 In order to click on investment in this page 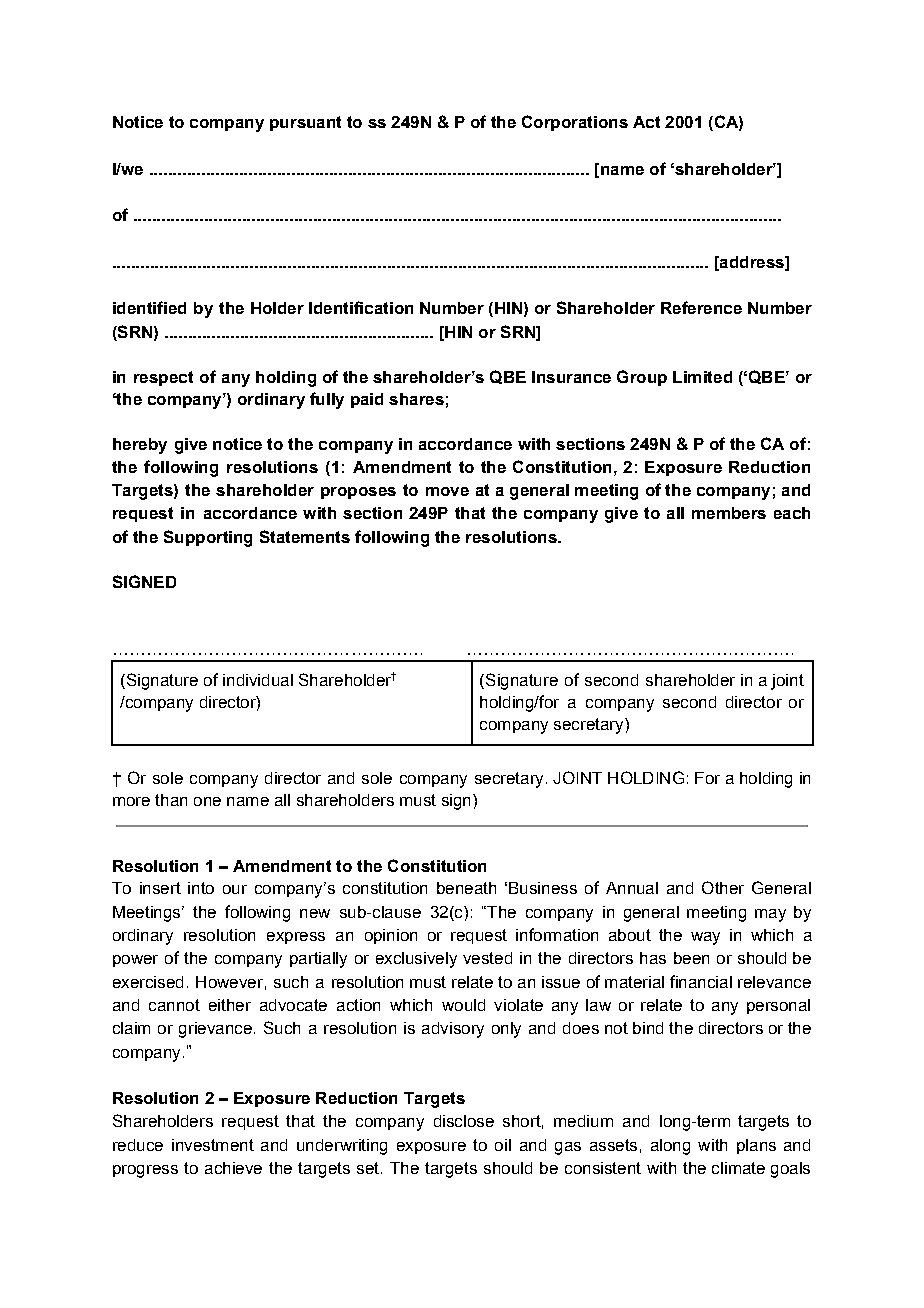, I will do `click(213, 1145)`.
